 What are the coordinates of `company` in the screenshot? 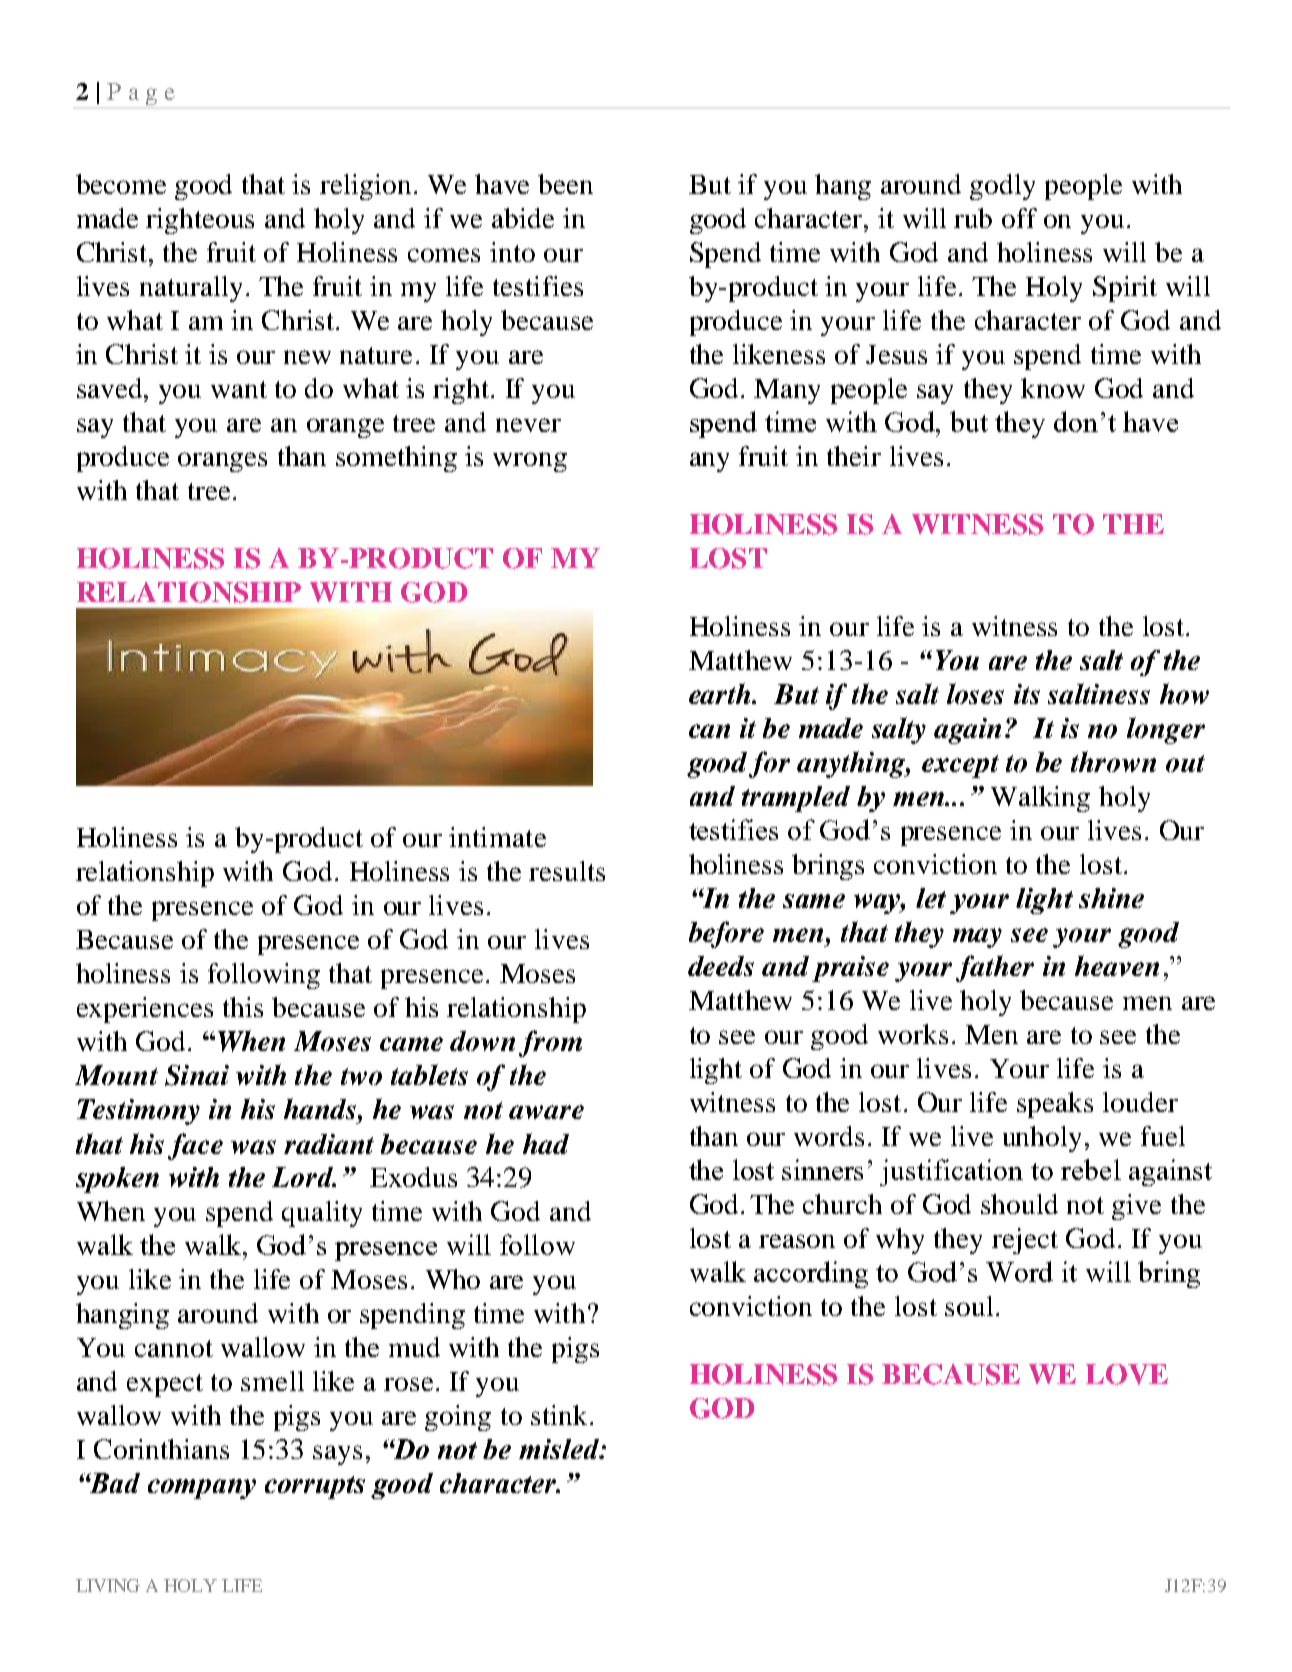 It's located at (202, 1489).
